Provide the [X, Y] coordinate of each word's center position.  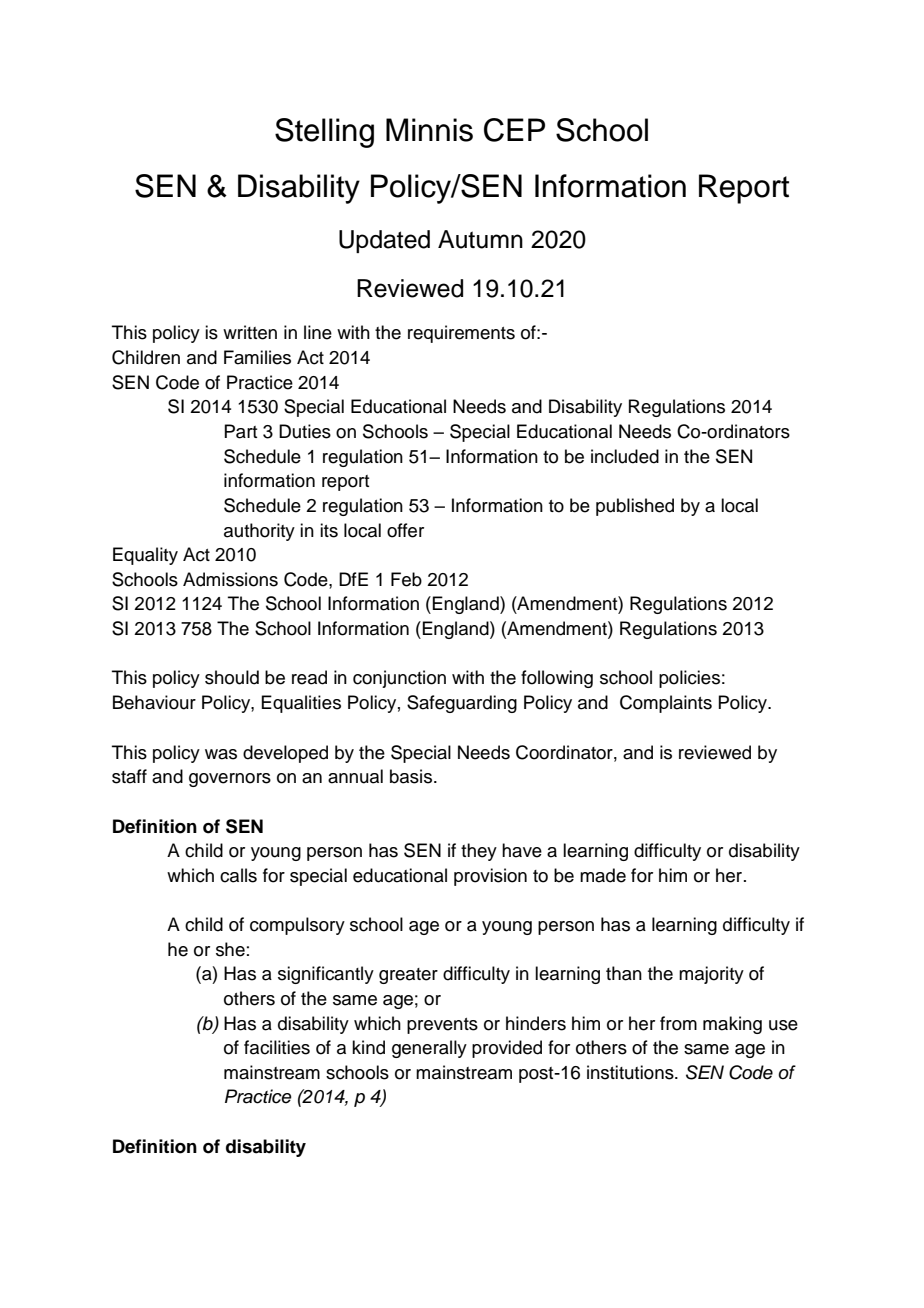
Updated [384, 241]
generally [429, 1049]
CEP [514, 130]
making [732, 1025]
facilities [277, 1047]
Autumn [480, 239]
